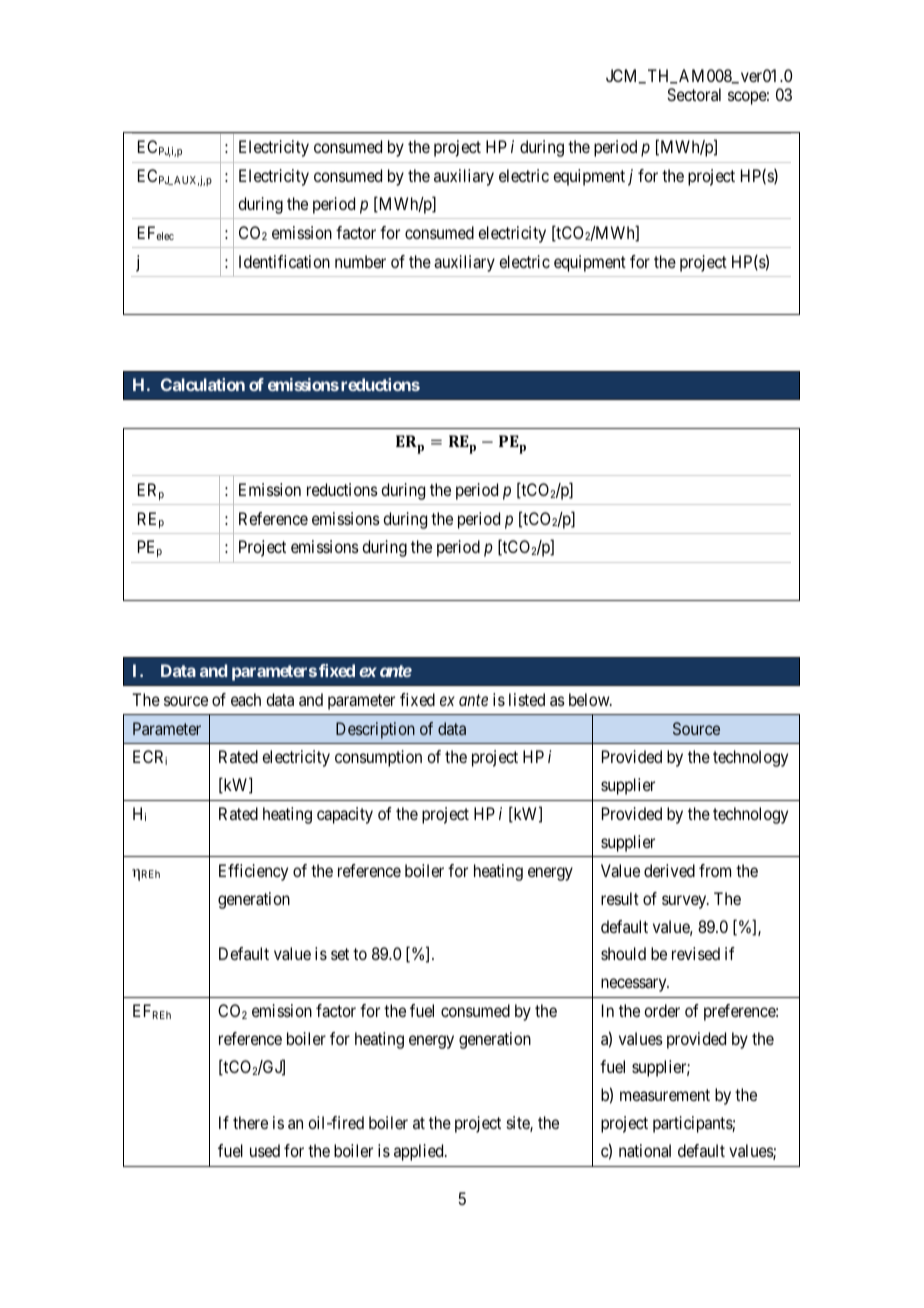  I want to click on listed, so click(527, 699).
